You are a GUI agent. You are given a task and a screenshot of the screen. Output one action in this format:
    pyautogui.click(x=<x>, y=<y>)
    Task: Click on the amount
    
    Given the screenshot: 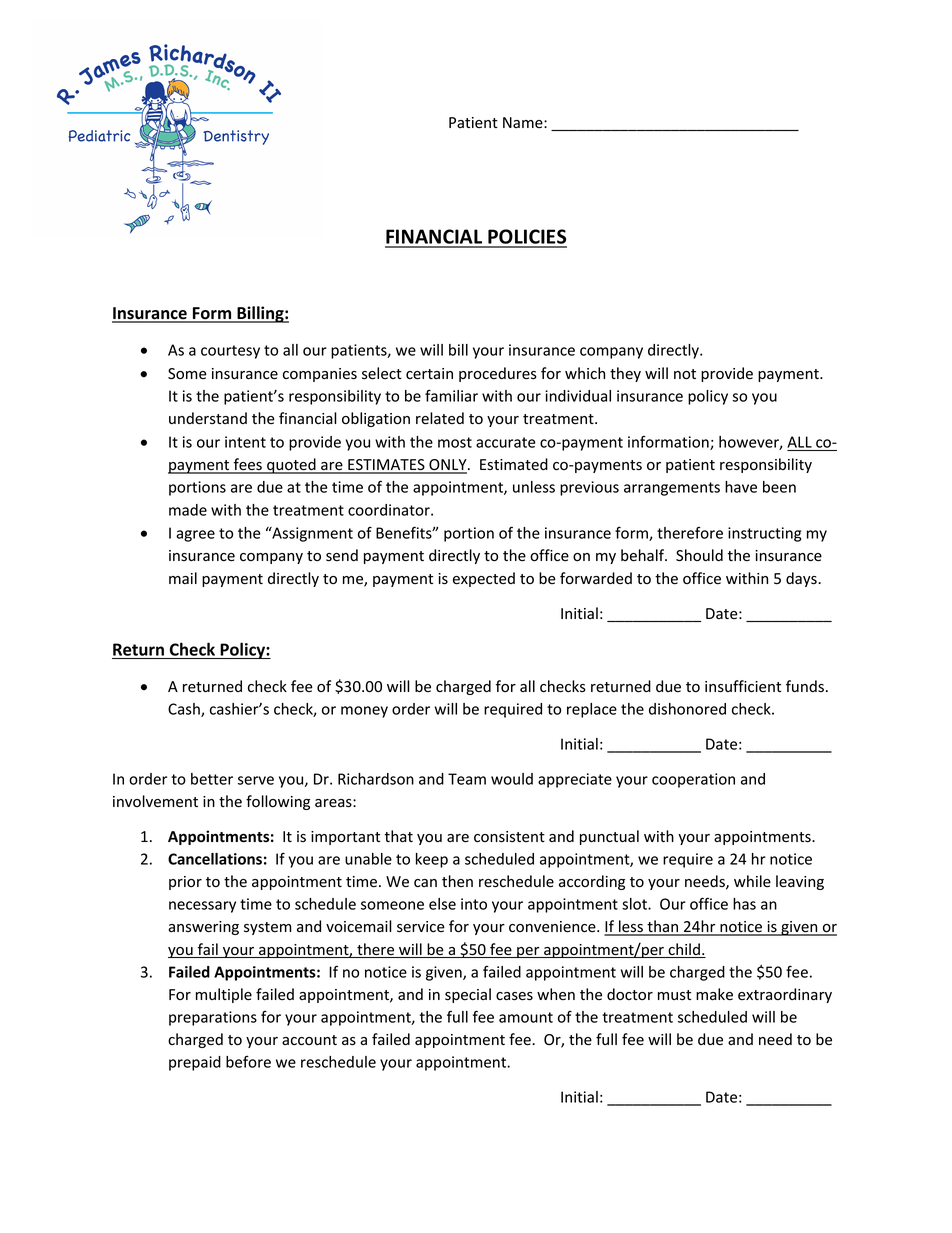 What is the action you would take?
    pyautogui.click(x=526, y=1017)
